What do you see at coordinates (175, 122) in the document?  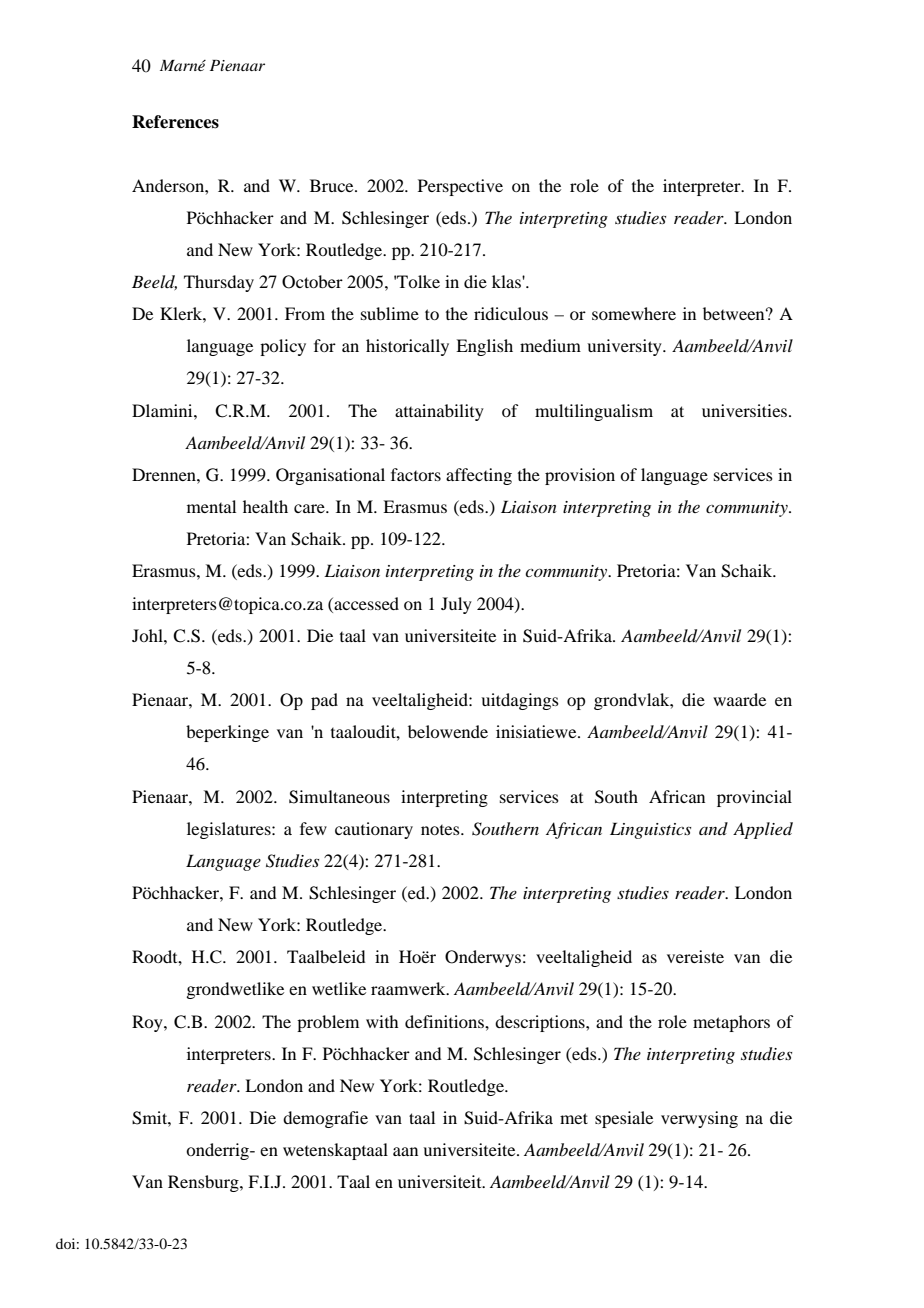 I see `References` at bounding box center [175, 122].
